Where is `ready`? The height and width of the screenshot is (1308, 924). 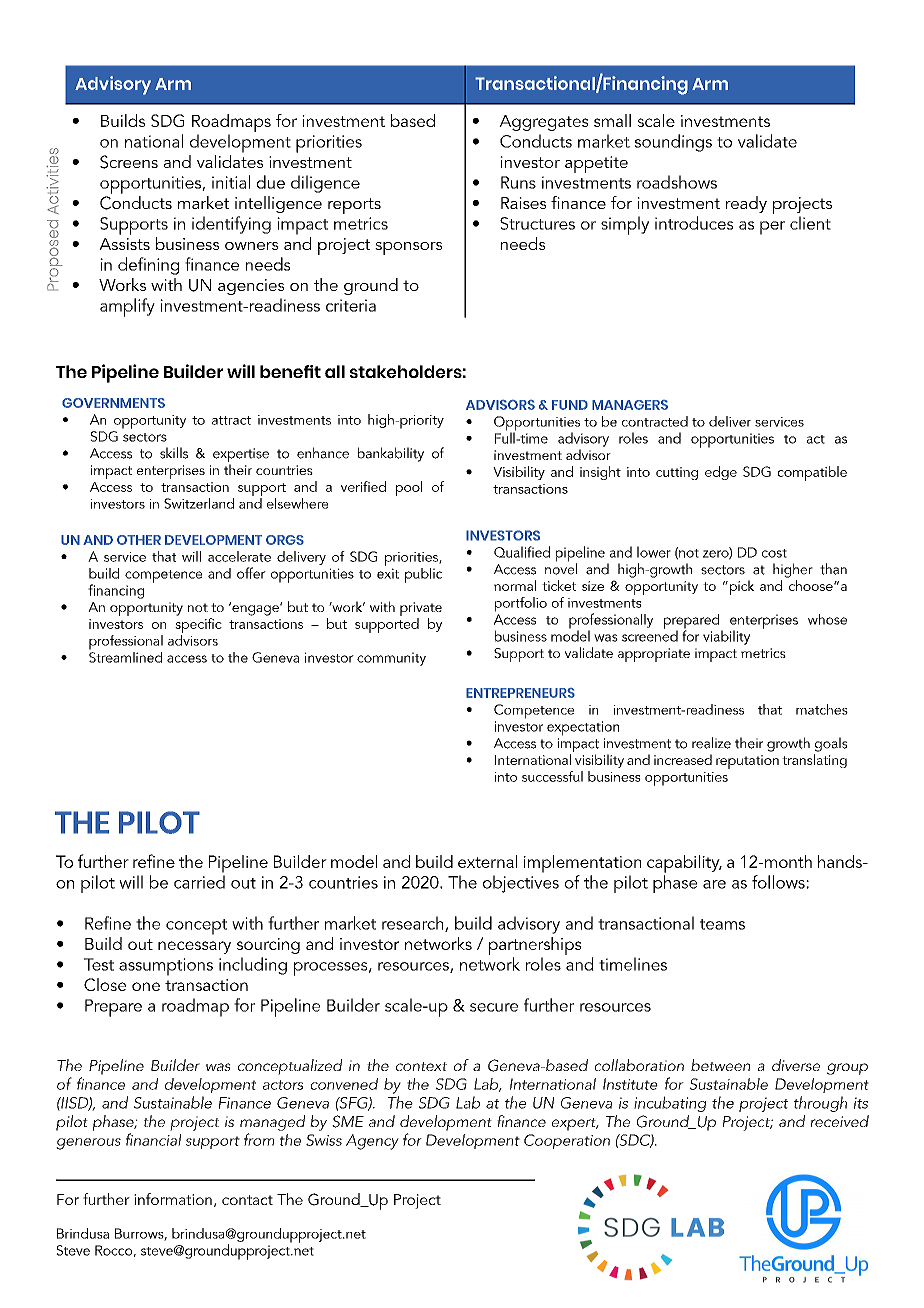
ready is located at coordinates (746, 204).
